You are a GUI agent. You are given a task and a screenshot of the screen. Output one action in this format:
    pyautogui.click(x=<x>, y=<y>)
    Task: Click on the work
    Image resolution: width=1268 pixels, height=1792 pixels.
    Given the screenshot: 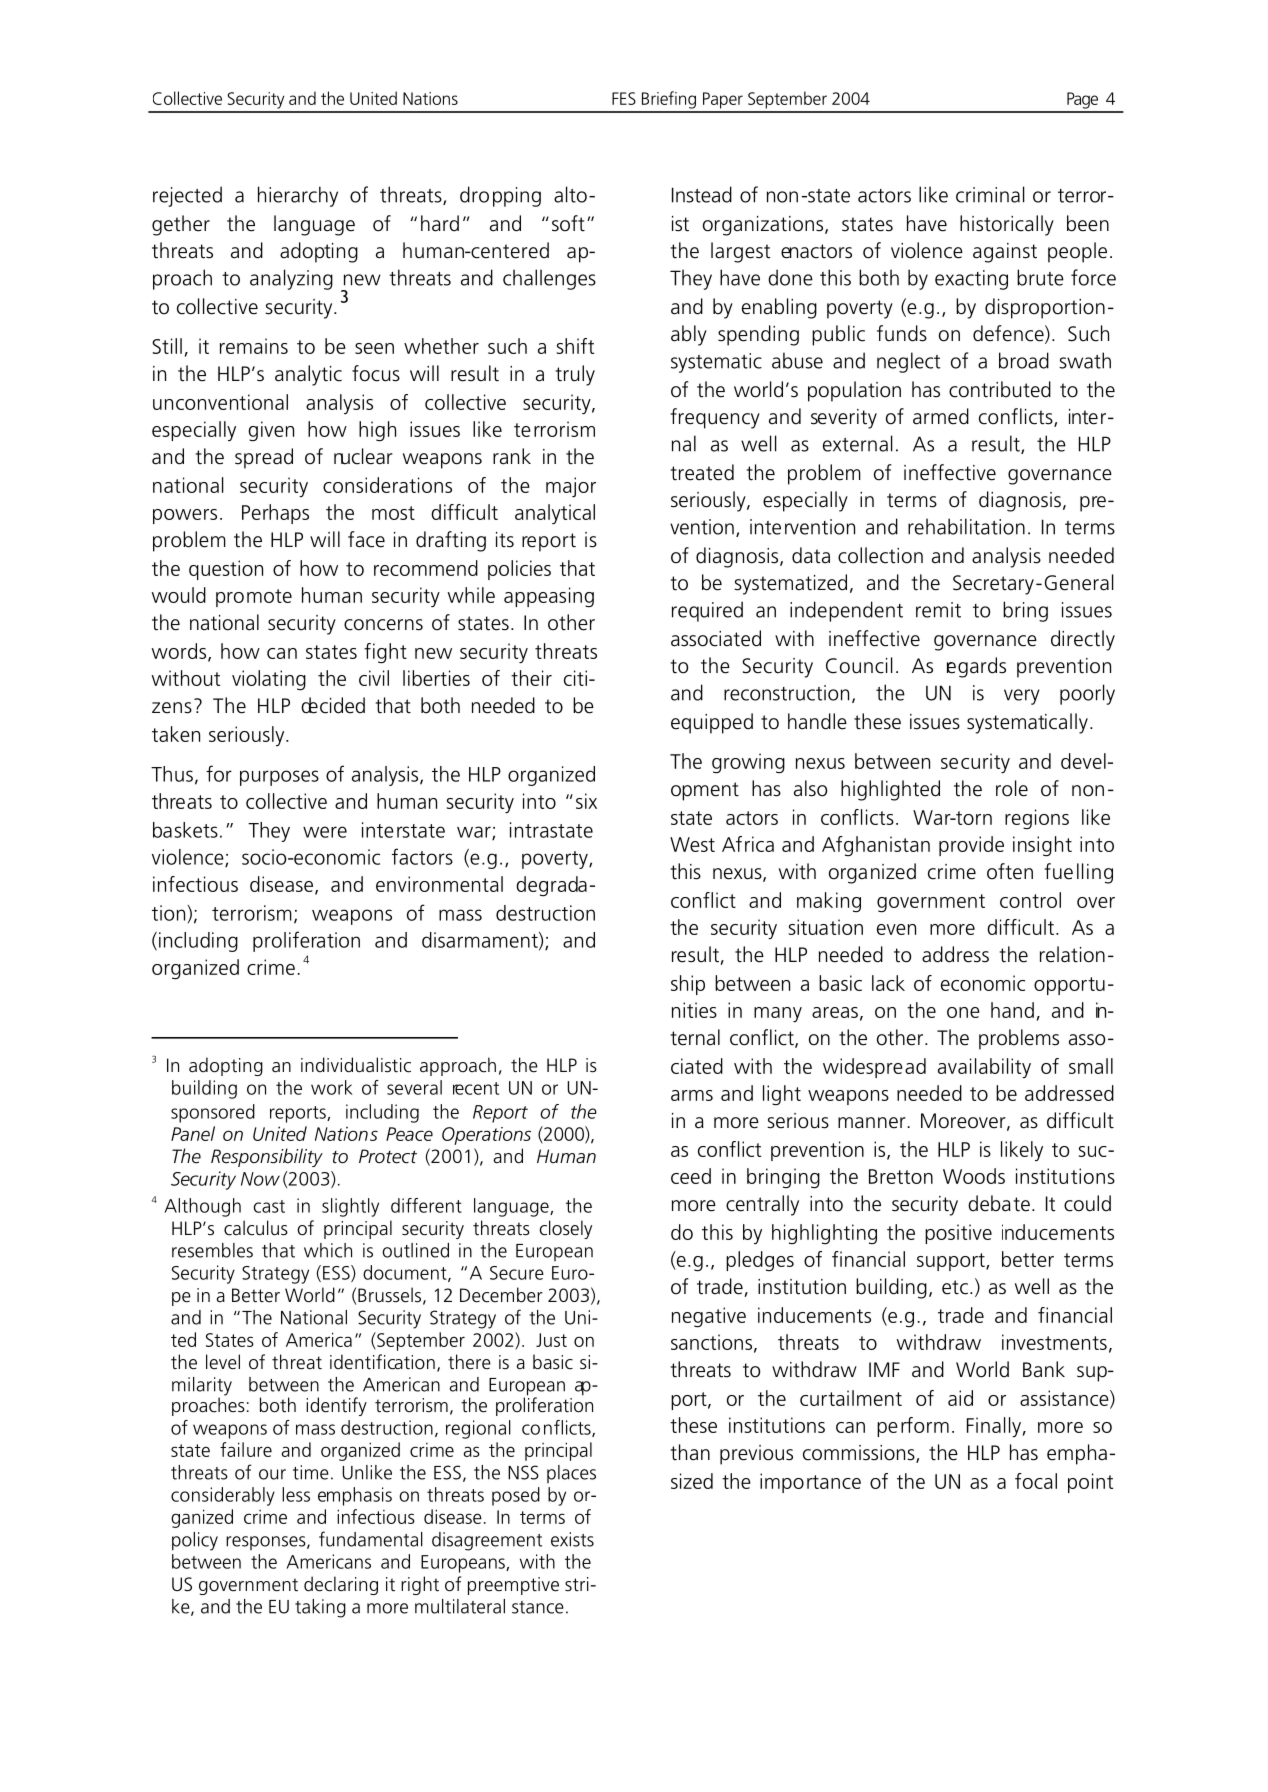 What is the action you would take?
    pyautogui.click(x=332, y=1087)
